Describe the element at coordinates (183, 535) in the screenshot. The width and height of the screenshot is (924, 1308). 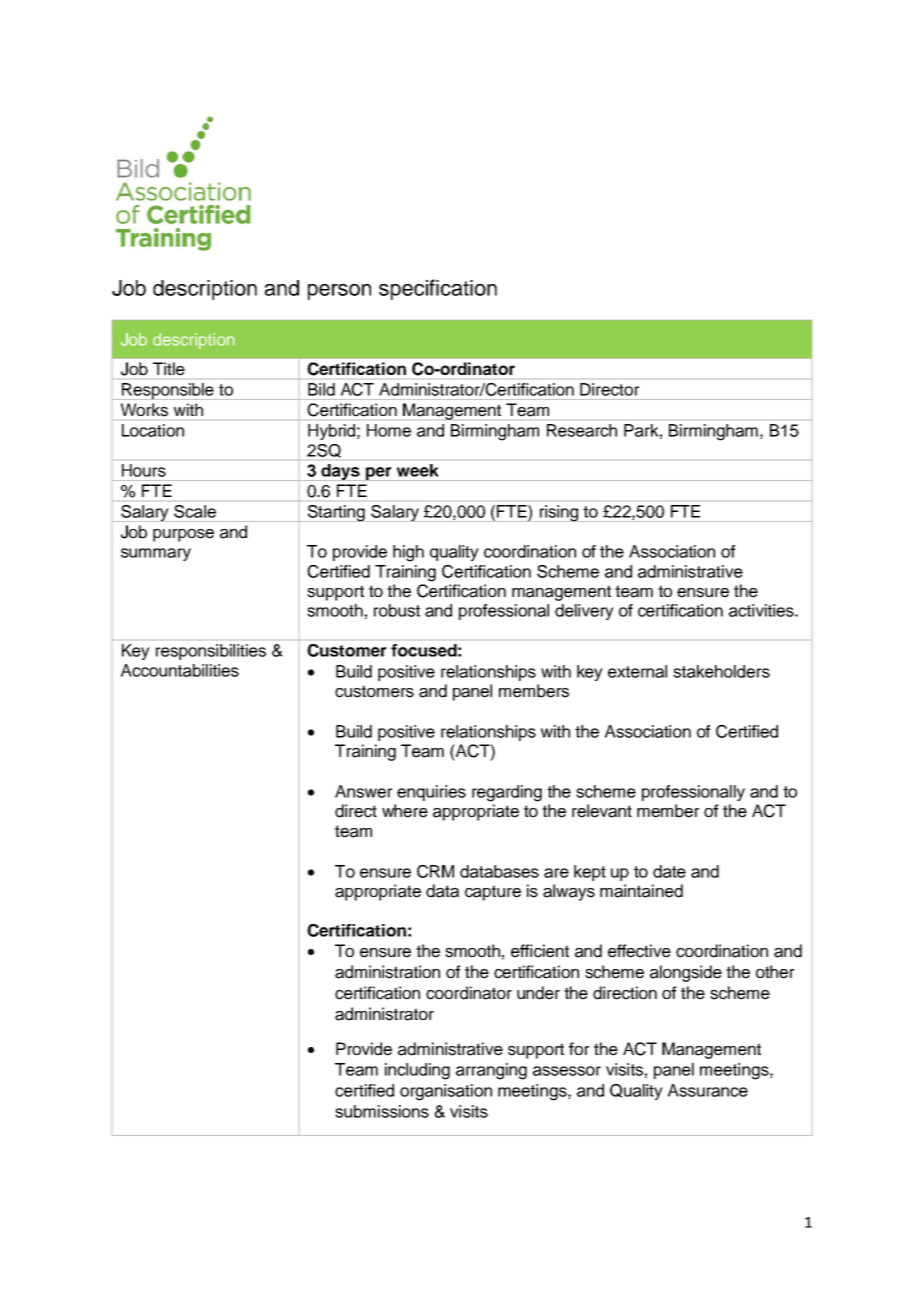
I see `purpose` at that location.
